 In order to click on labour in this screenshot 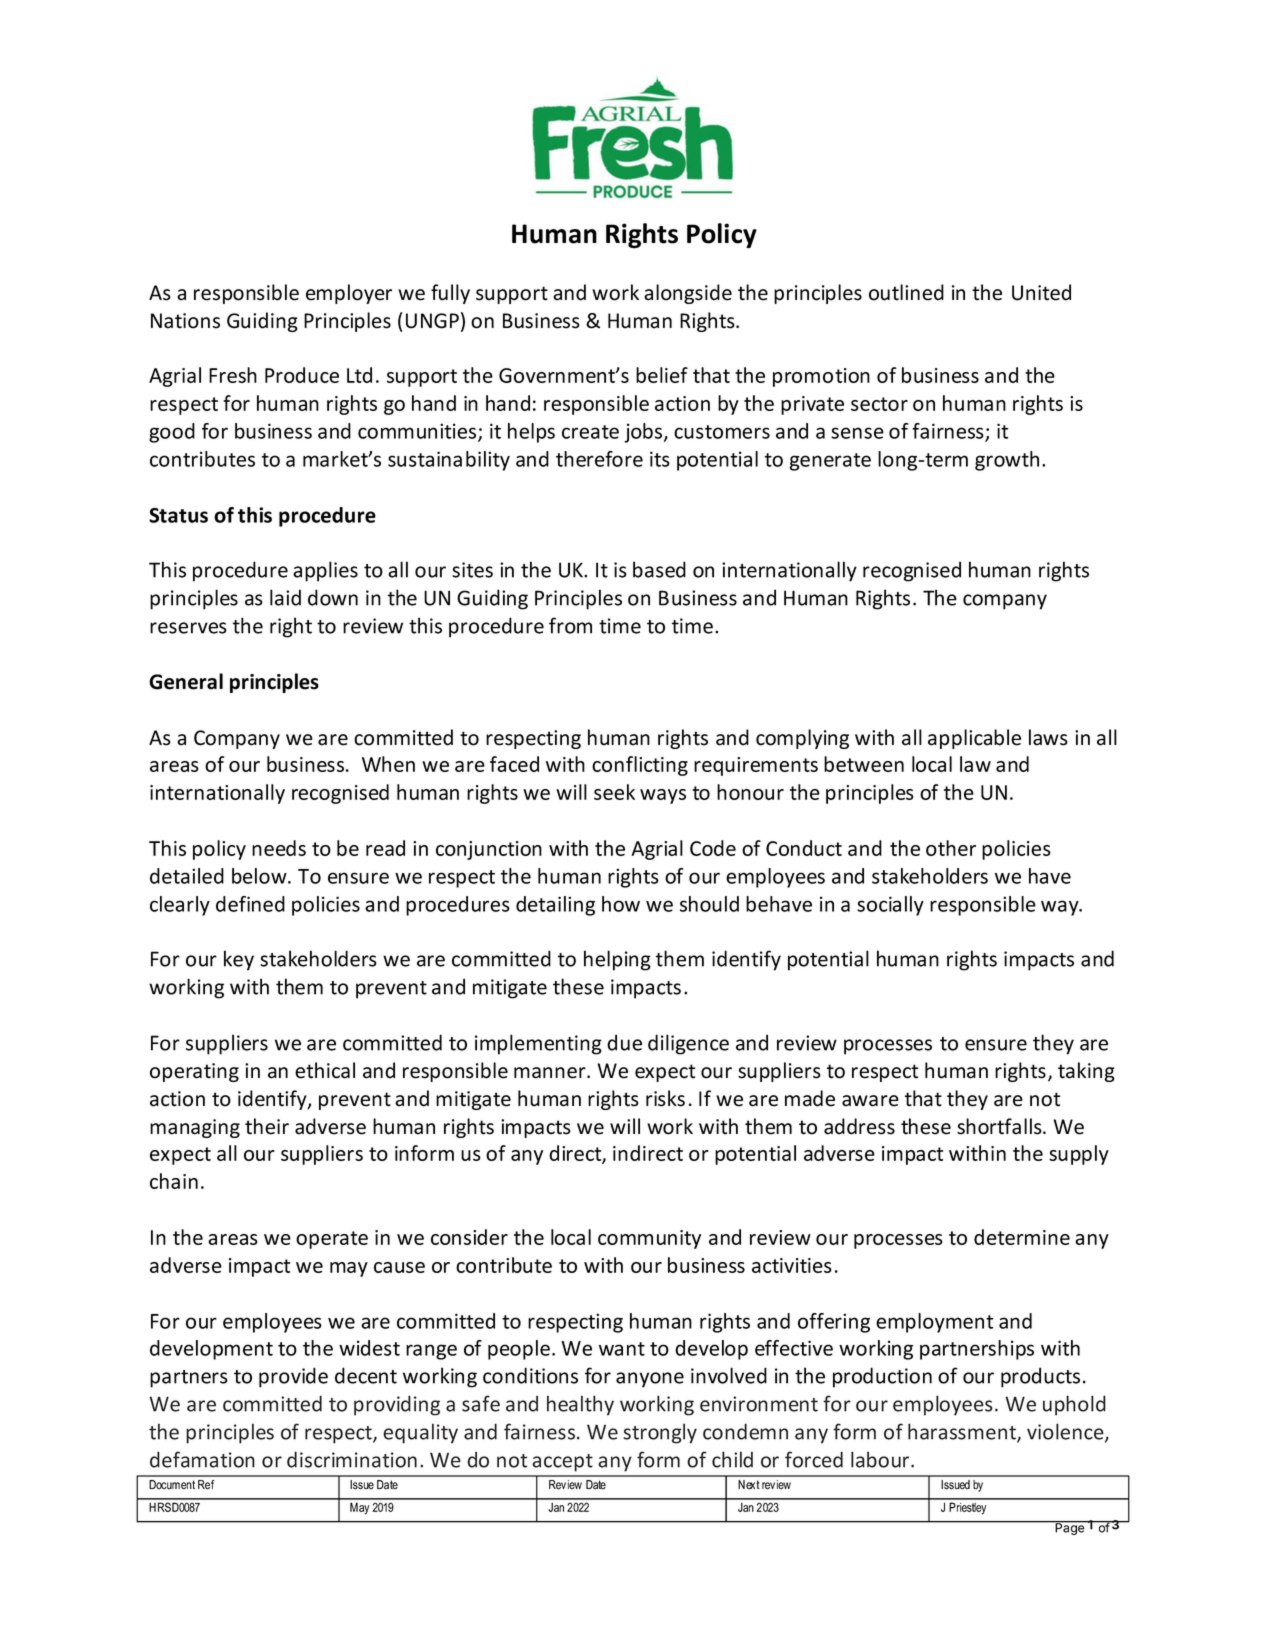, I will do `click(881, 1459)`.
